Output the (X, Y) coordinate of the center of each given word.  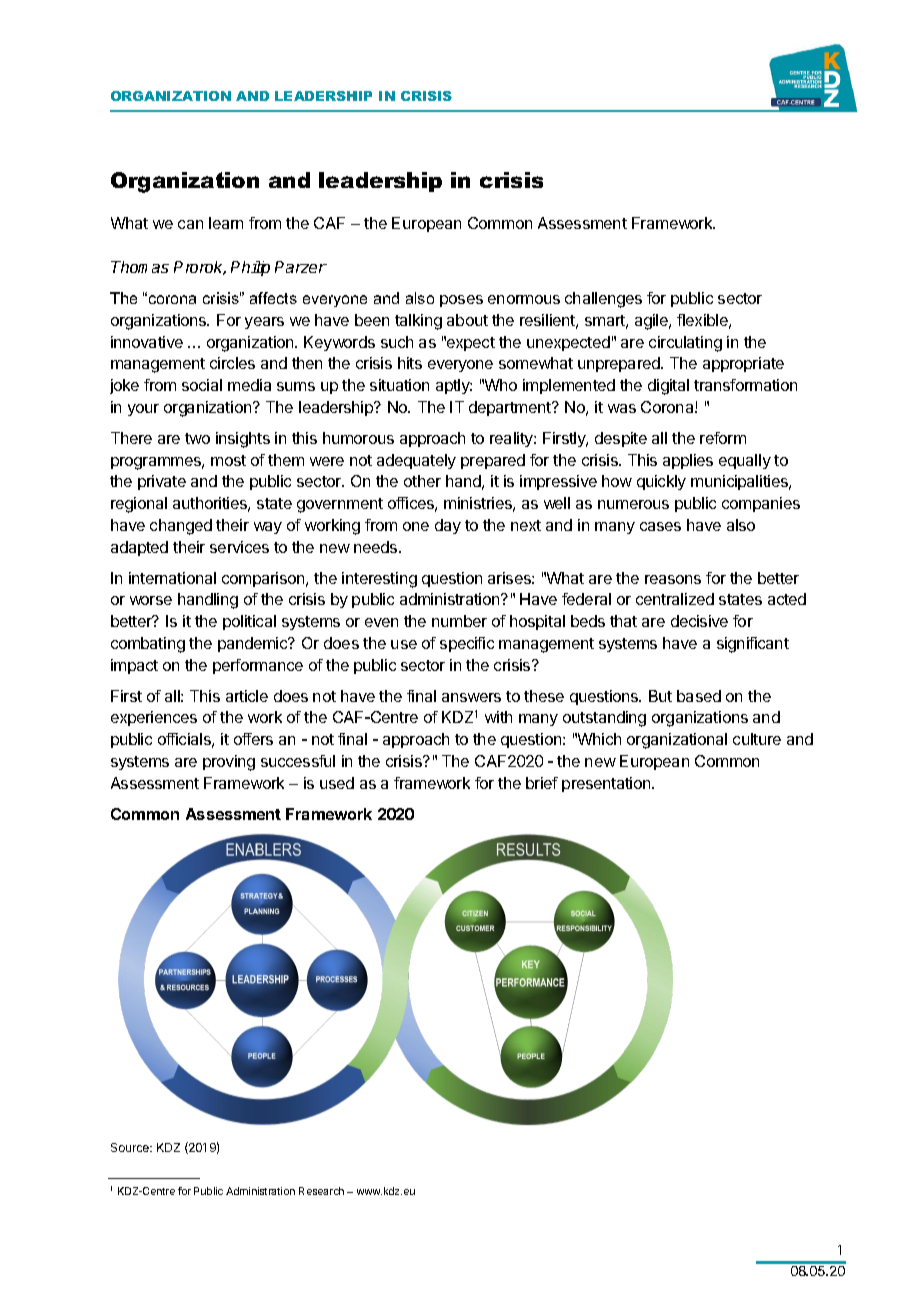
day (448, 526)
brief (542, 783)
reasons (673, 579)
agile (652, 322)
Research (321, 1191)
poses (461, 301)
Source (131, 1147)
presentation (607, 784)
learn (226, 223)
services (239, 547)
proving (229, 763)
